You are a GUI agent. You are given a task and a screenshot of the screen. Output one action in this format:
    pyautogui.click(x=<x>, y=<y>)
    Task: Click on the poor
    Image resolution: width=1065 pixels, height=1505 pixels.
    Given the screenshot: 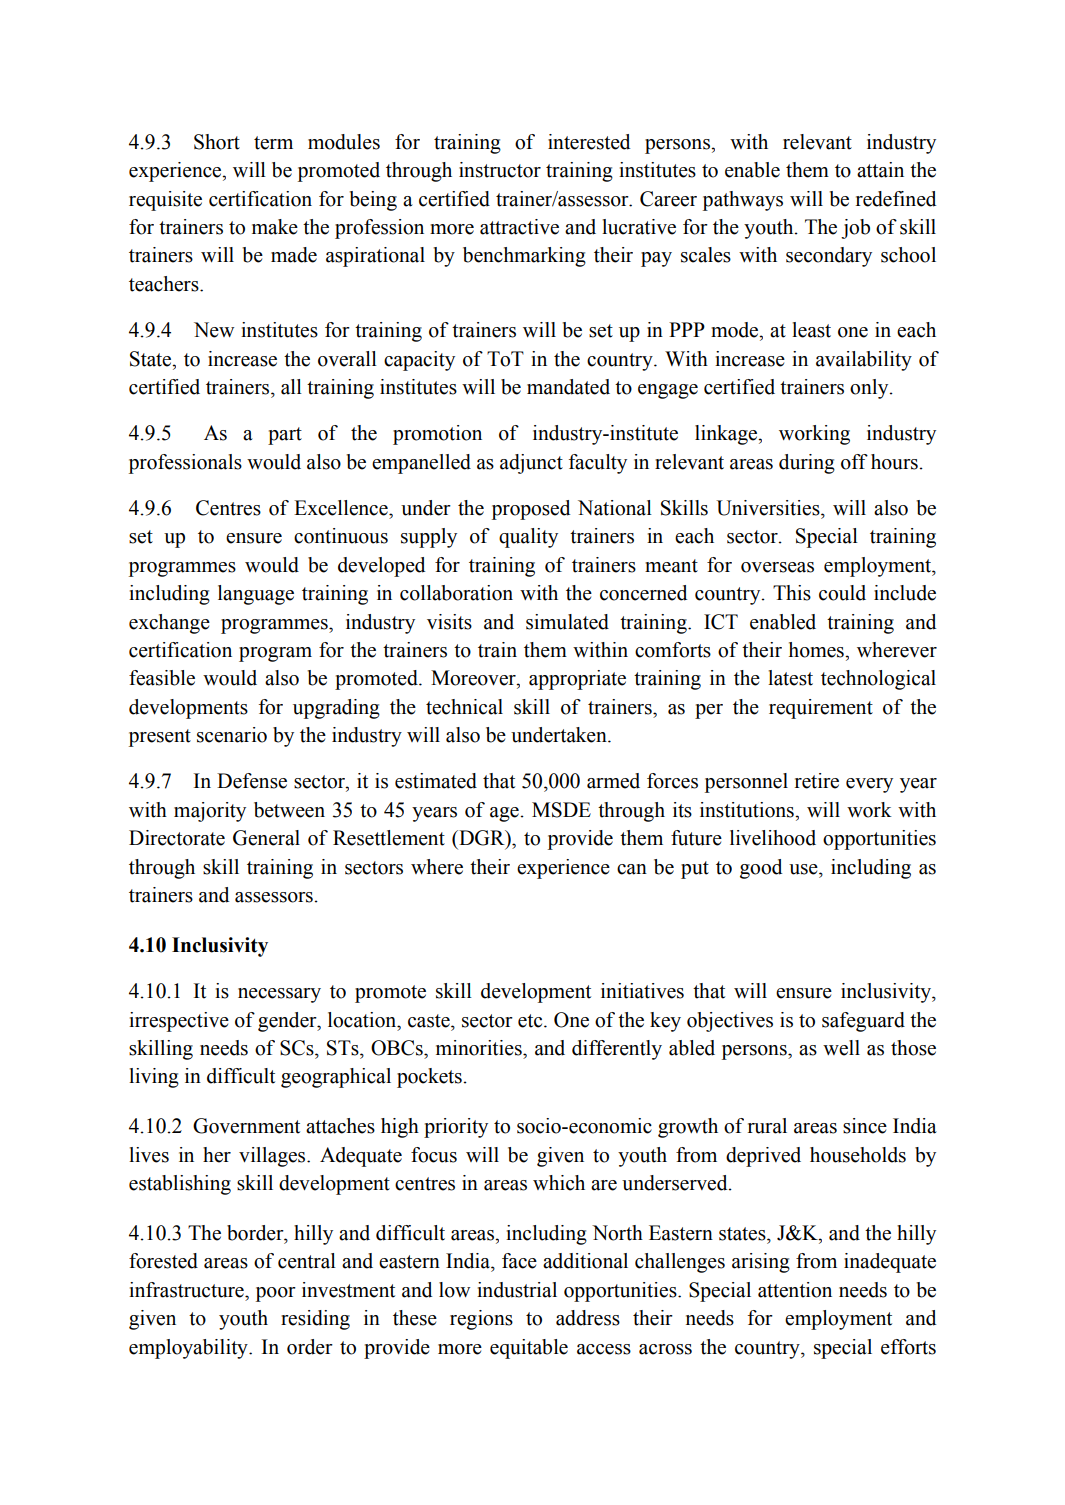 What is the action you would take?
    pyautogui.click(x=276, y=1294)
